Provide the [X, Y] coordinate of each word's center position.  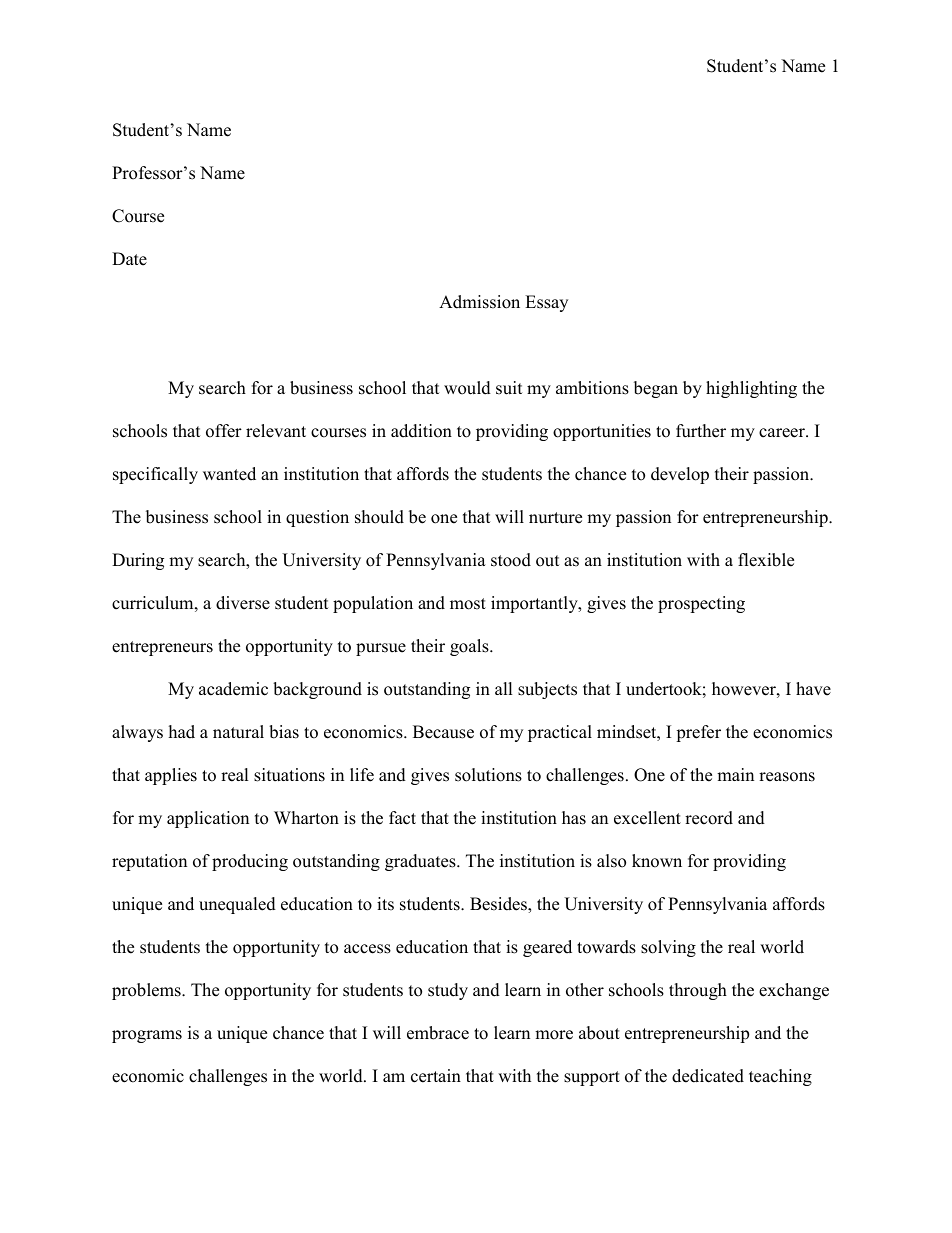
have [813, 689]
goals [470, 647]
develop [680, 475]
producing [250, 862]
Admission [479, 302]
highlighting [751, 389]
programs [147, 1036]
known [657, 861]
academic [233, 689]
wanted [229, 474]
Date [129, 259]
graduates [421, 862]
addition [421, 431]
